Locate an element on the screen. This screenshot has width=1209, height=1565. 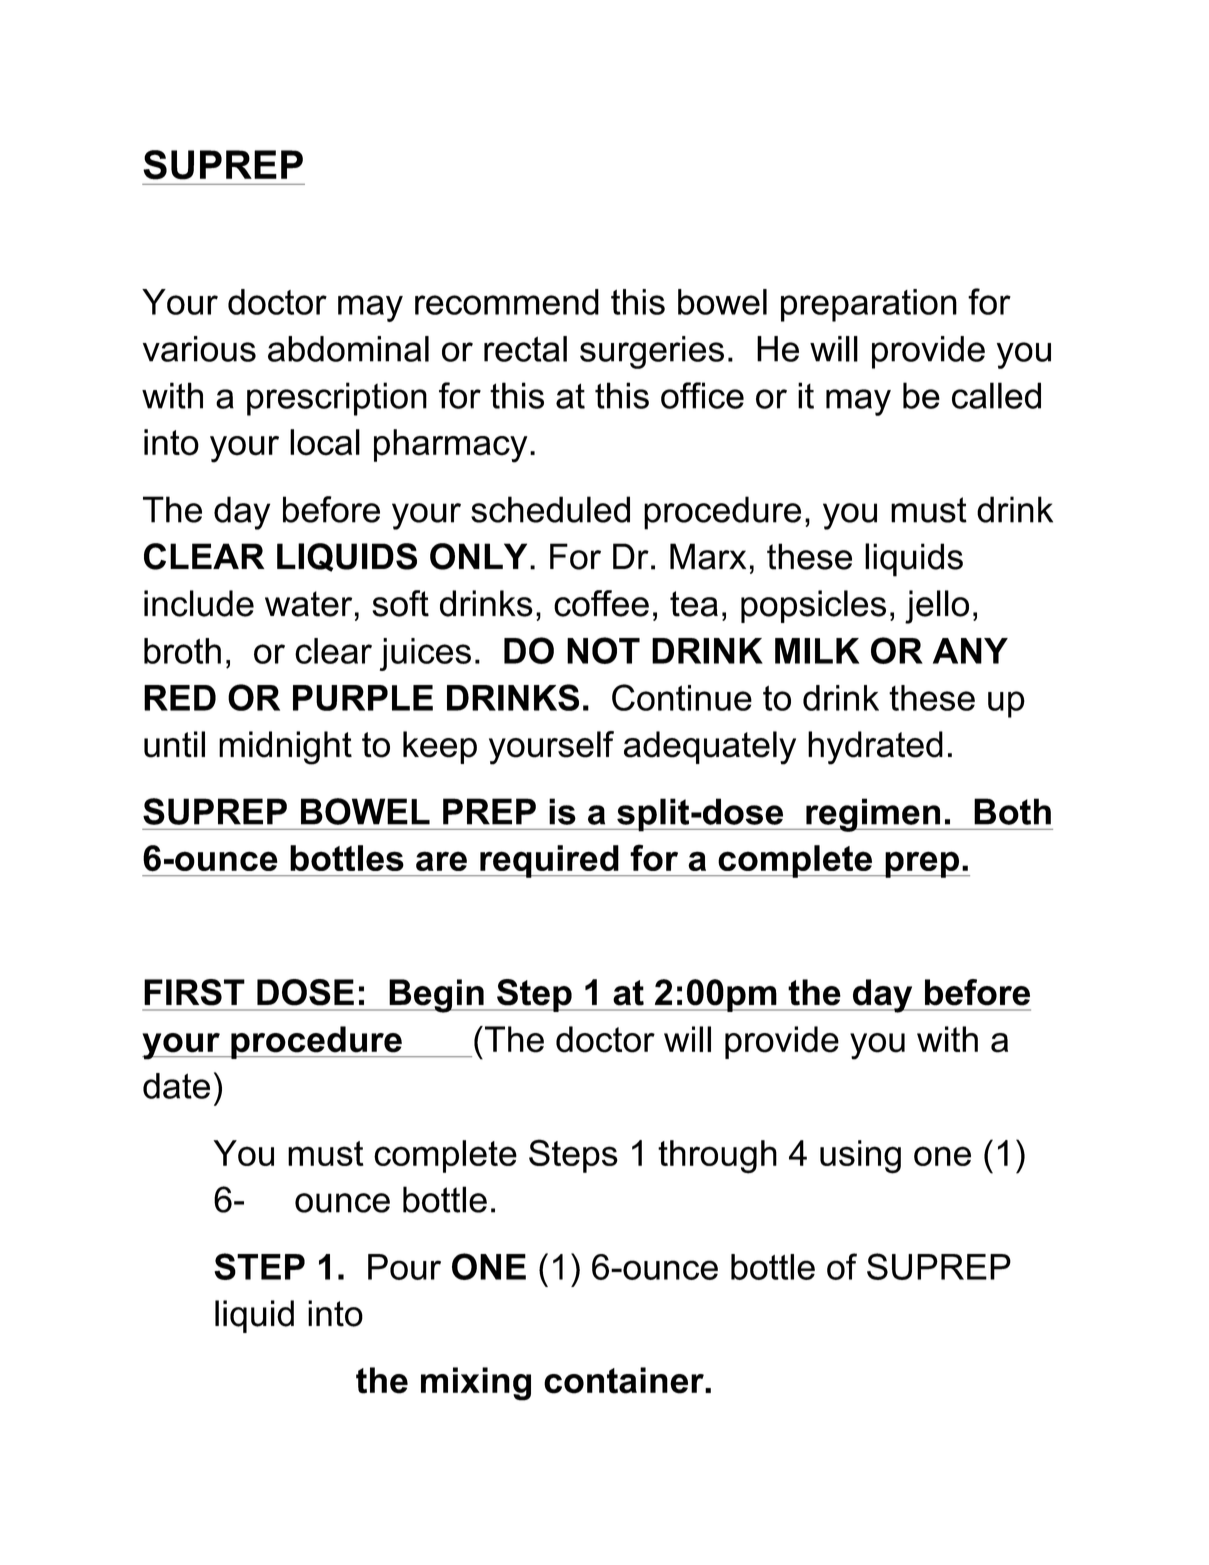
surgeries is located at coordinates (652, 352).
